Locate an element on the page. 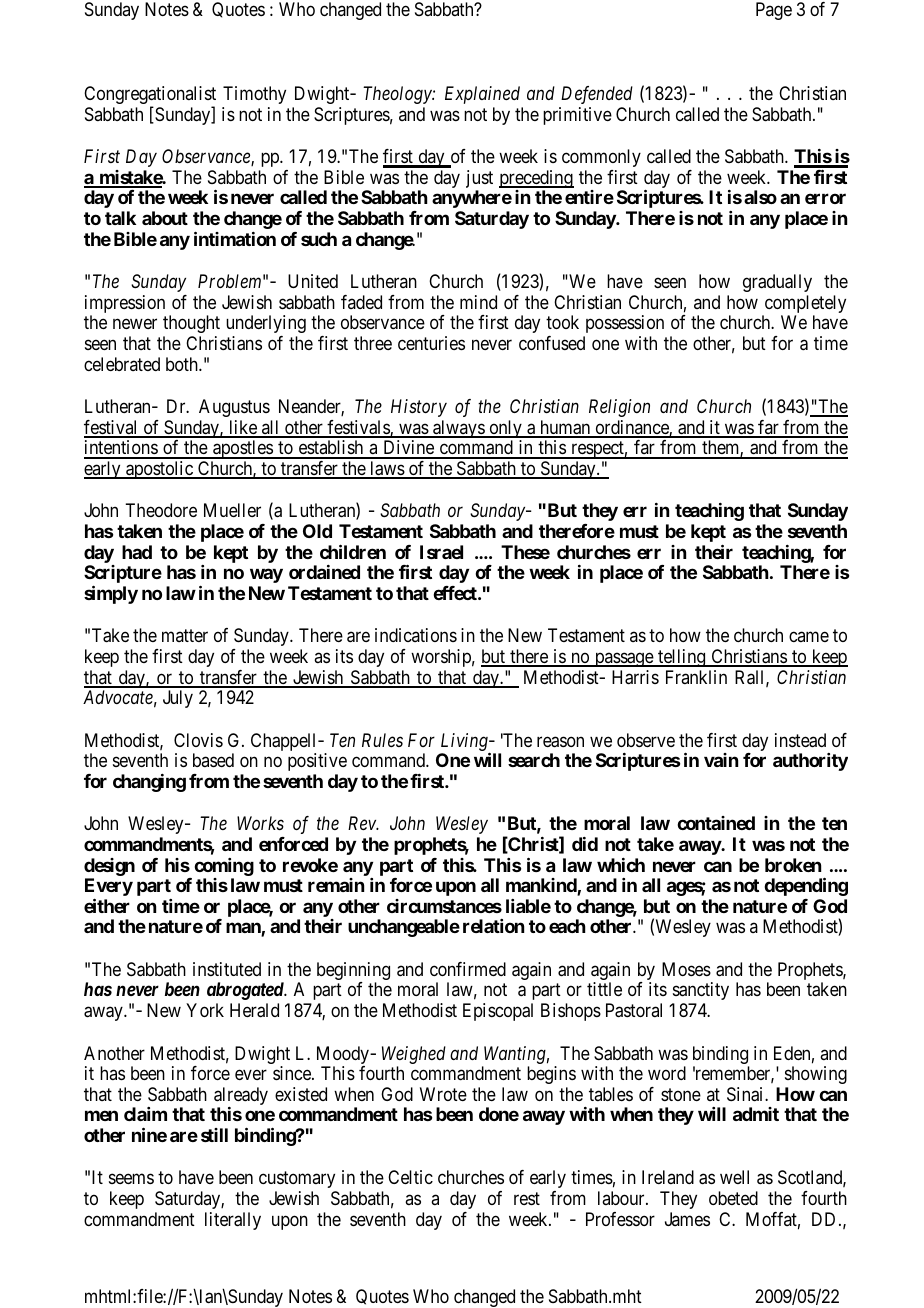  Explained is located at coordinates (482, 95).
